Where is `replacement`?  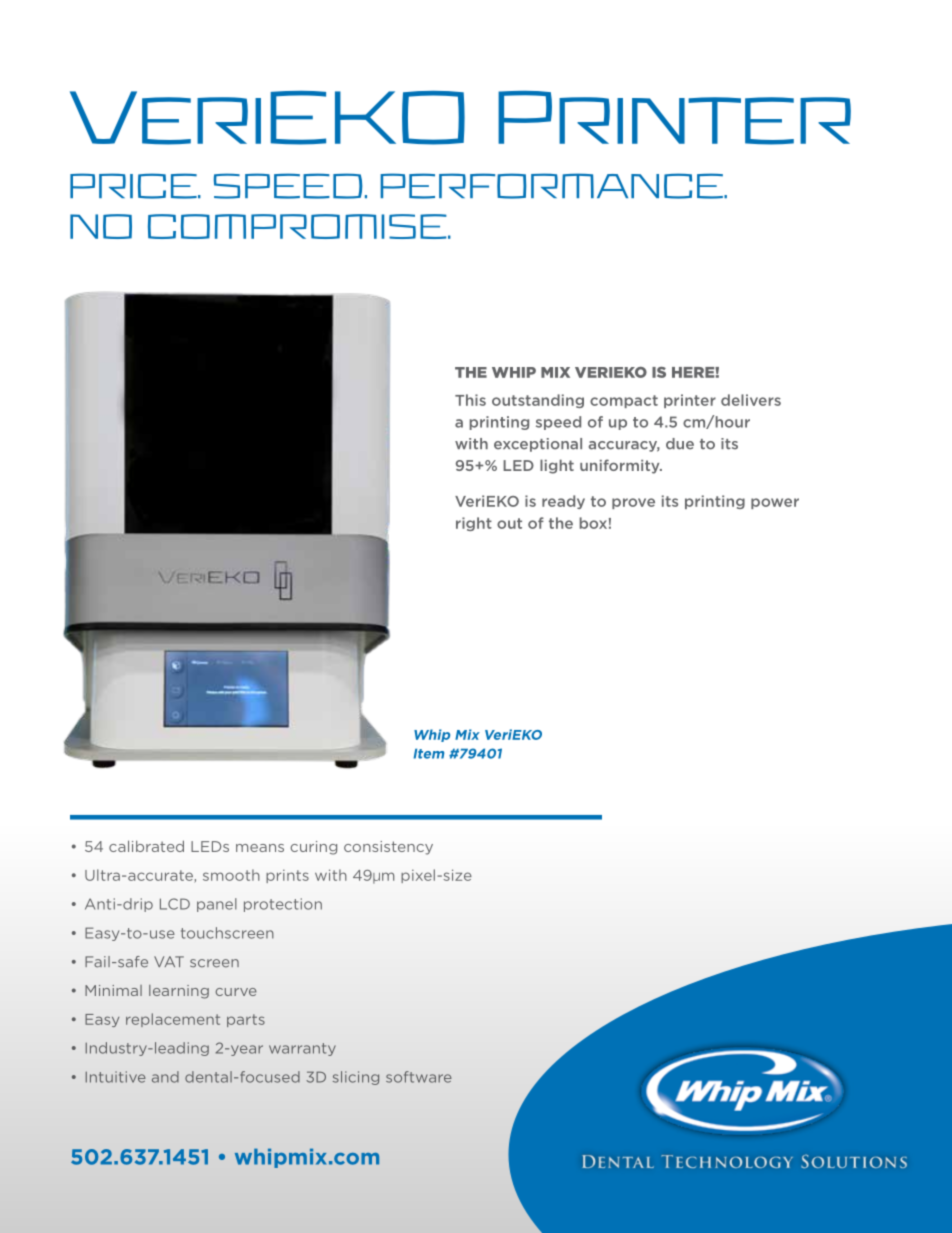
replacement is located at coordinates (173, 1020).
